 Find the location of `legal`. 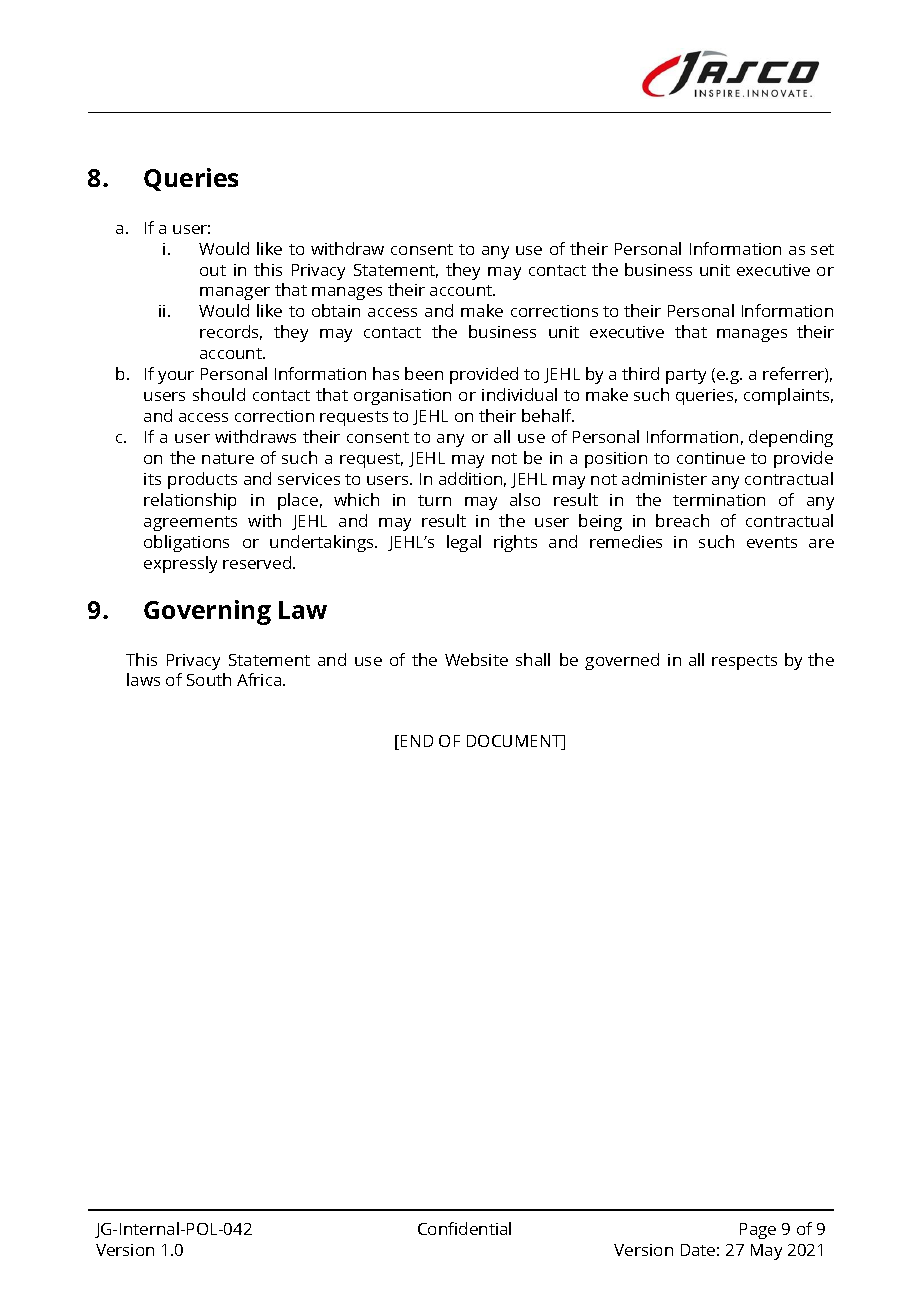

legal is located at coordinates (464, 543).
